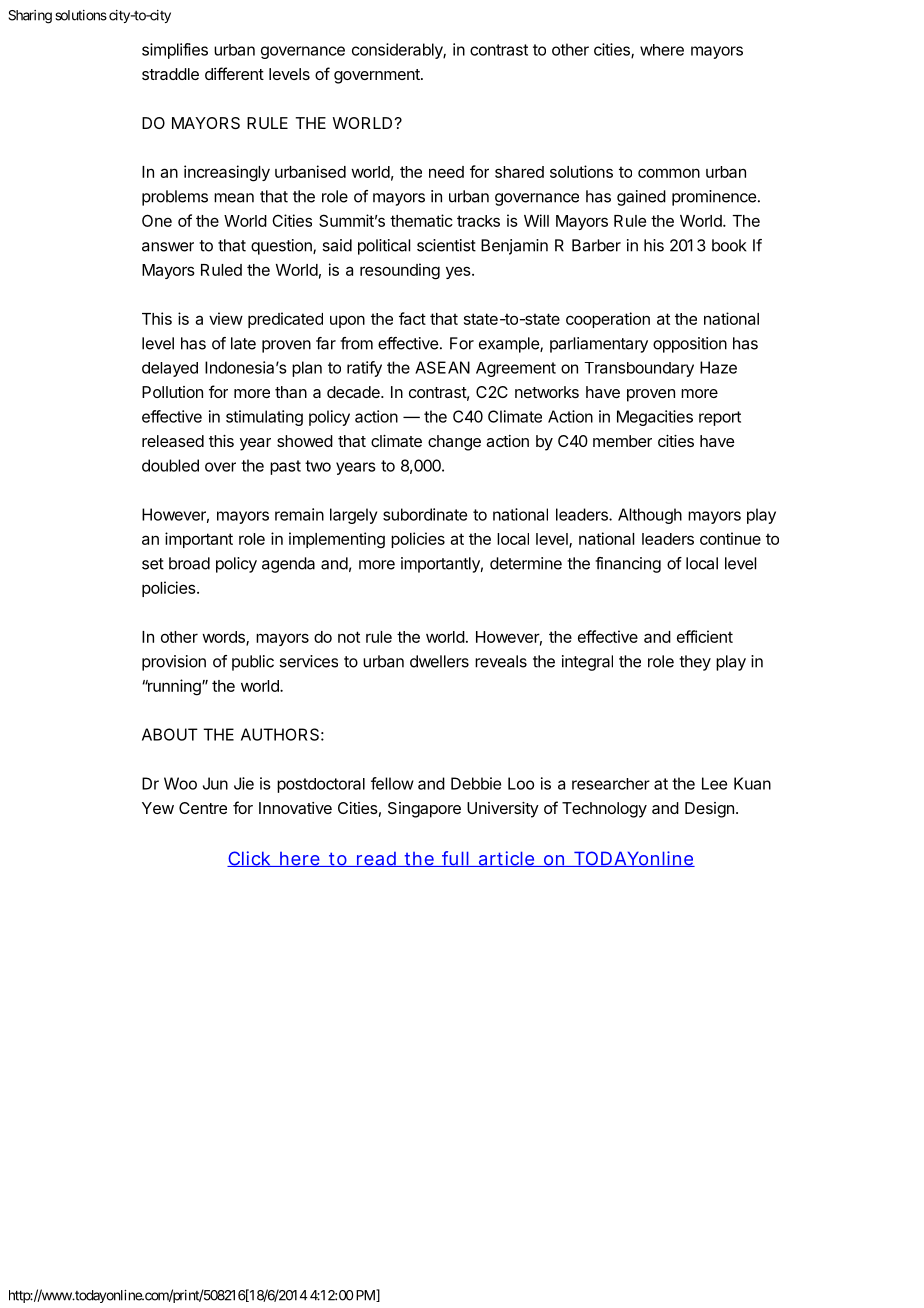 Image resolution: width=924 pixels, height=1308 pixels. I want to click on implementing, so click(337, 540).
